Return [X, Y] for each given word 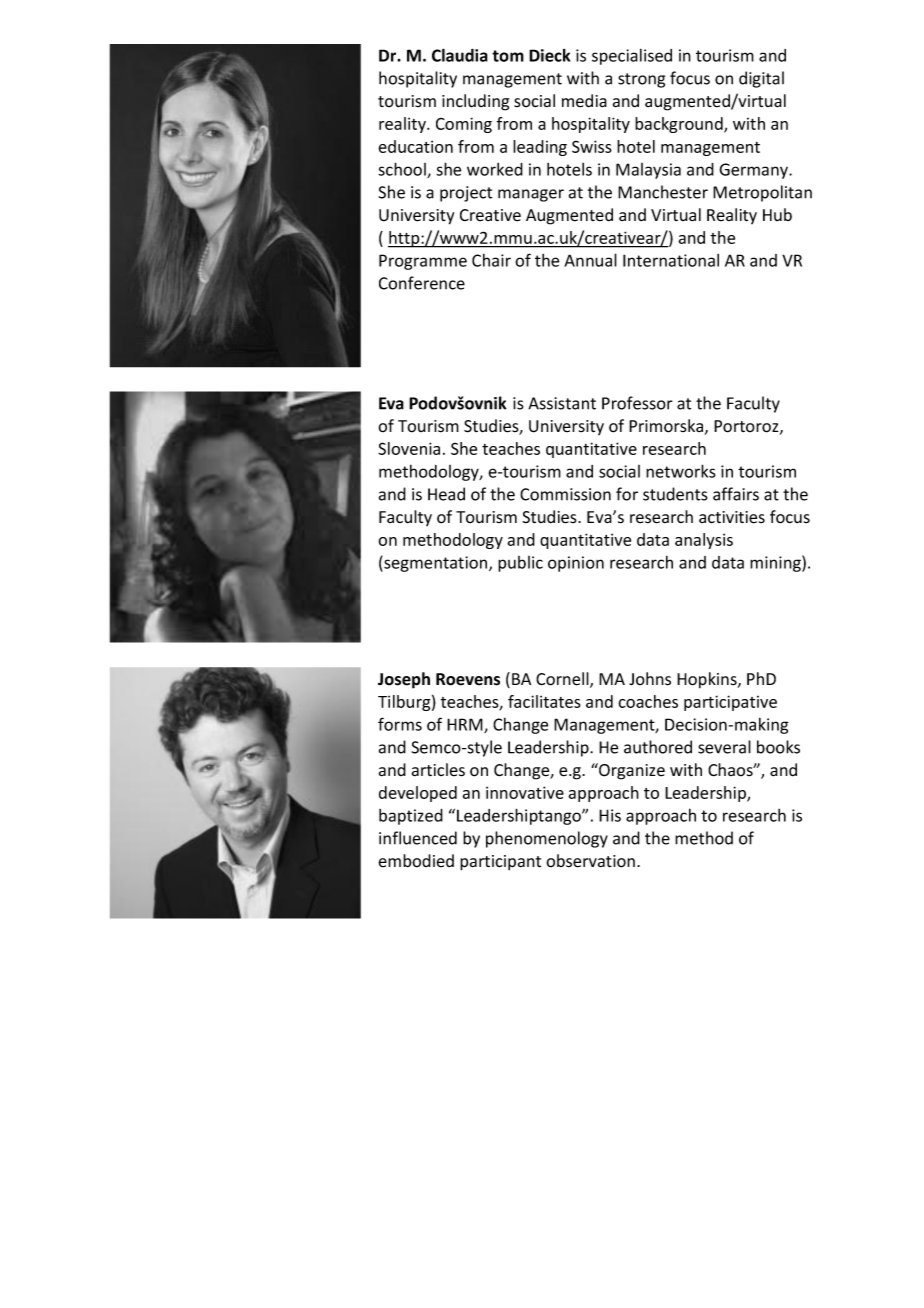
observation [590, 861]
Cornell [563, 680]
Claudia [460, 55]
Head [446, 494]
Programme [423, 262]
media [584, 101]
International [671, 260]
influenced [418, 838]
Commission [565, 494]
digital [761, 79]
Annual [590, 260]
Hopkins [708, 680]
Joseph [404, 680]
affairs [736, 494]
